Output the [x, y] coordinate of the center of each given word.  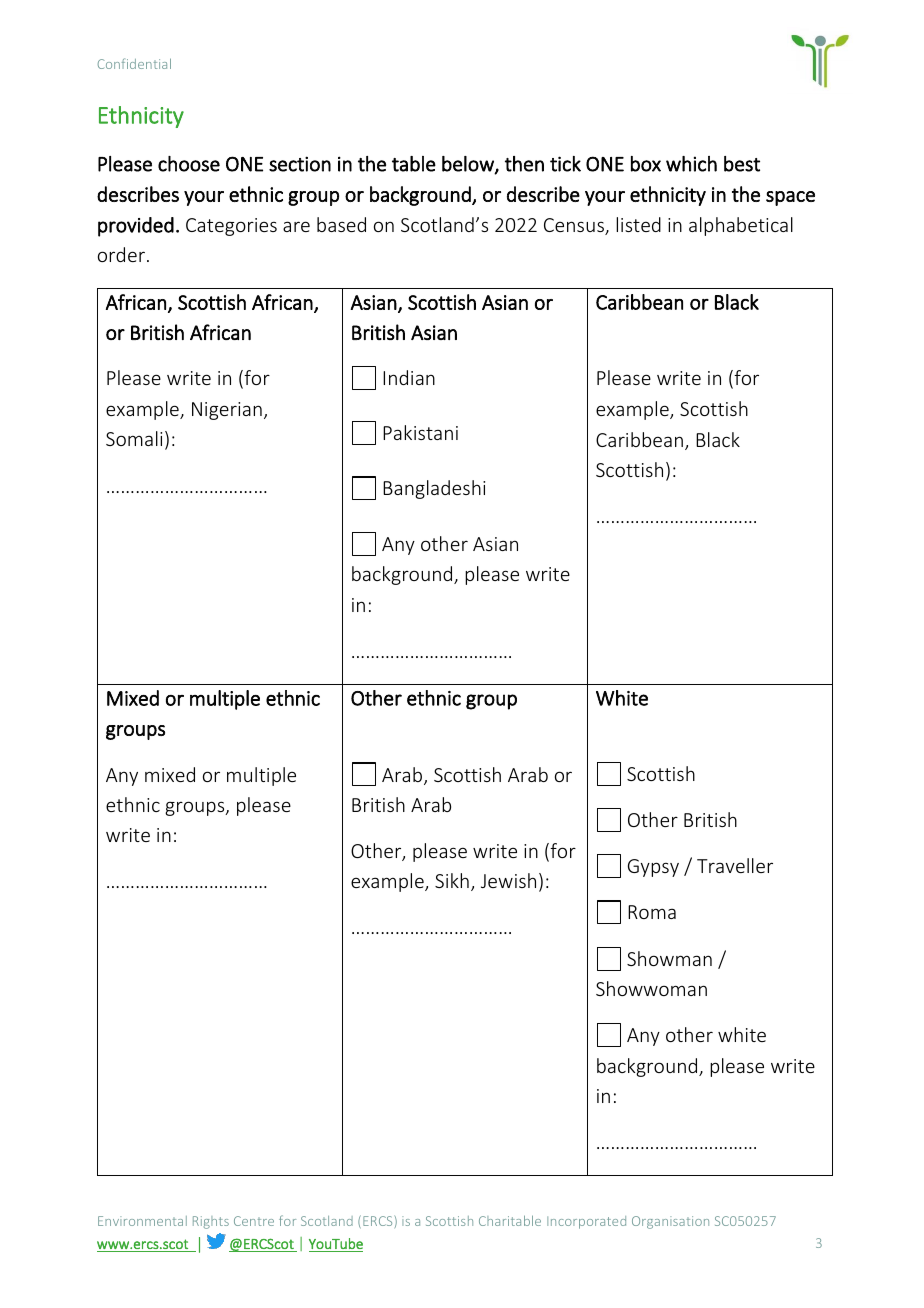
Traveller [735, 865]
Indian [409, 377]
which [691, 164]
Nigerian [227, 411]
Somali [134, 438]
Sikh [452, 880]
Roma [652, 912]
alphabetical [741, 226]
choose [189, 164]
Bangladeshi [434, 489]
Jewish [508, 880]
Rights [211, 1222]
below [469, 165]
